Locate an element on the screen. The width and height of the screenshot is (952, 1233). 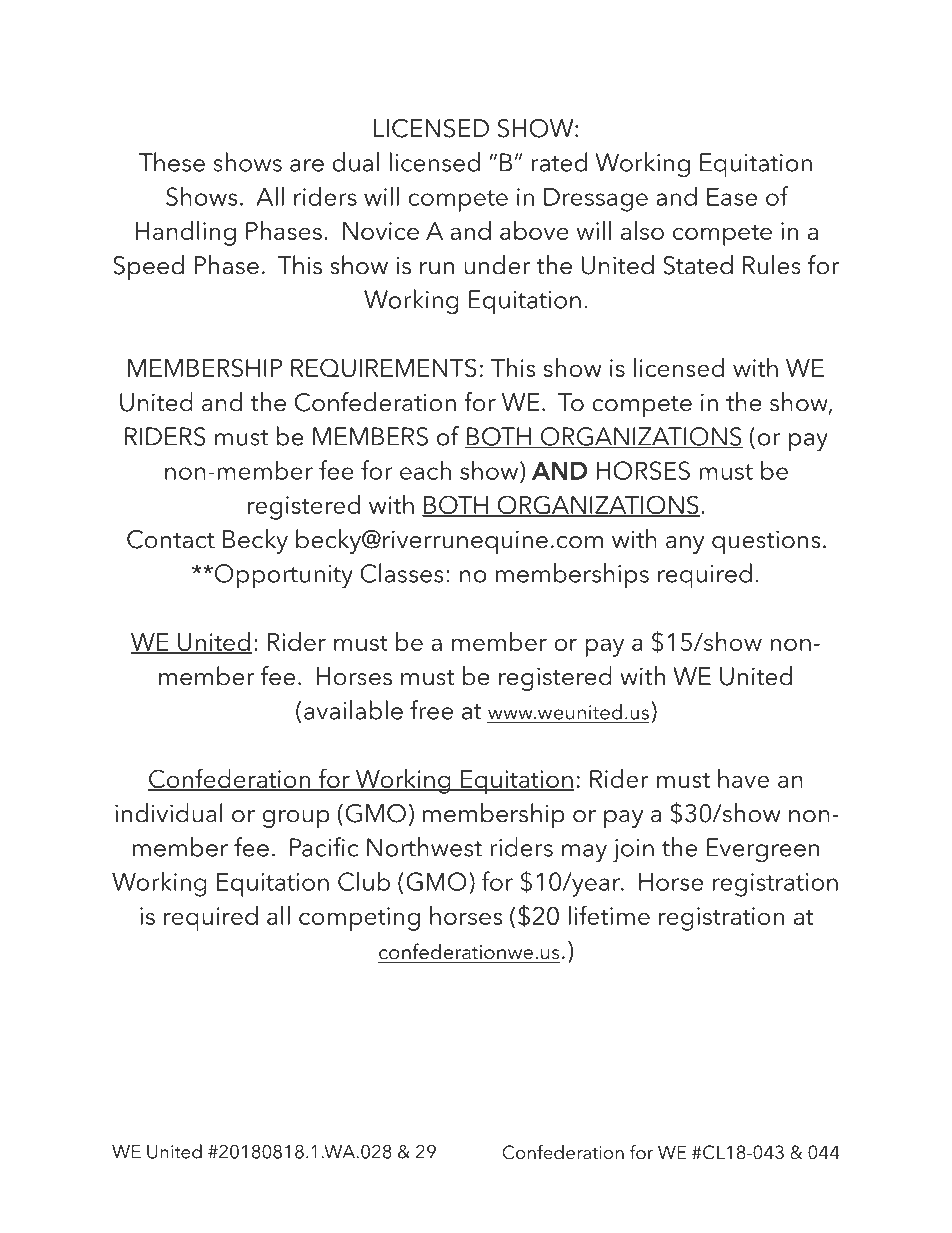
Contact is located at coordinates (171, 539).
